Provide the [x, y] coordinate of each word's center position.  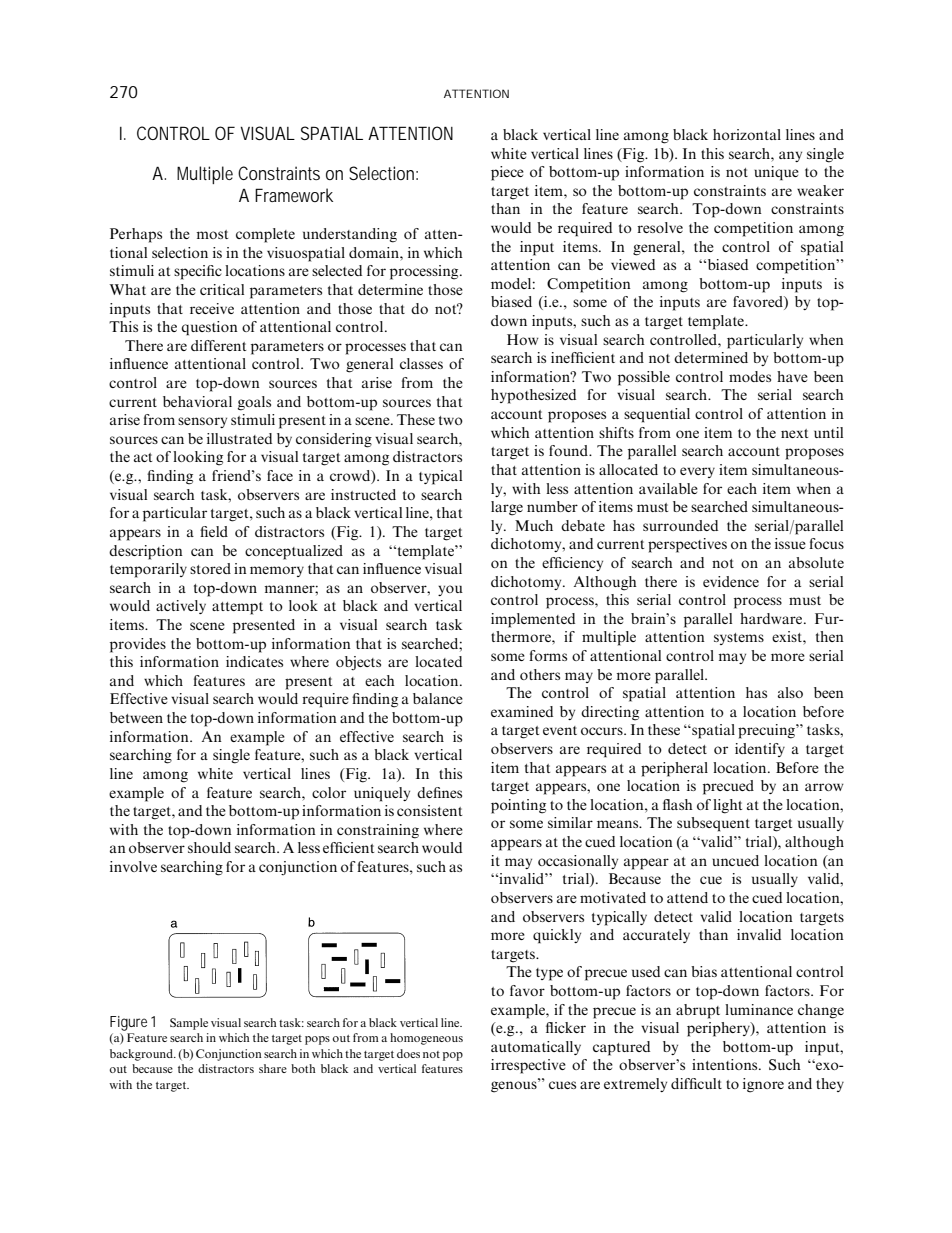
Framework [294, 195]
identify [760, 750]
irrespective [528, 1066]
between [136, 717]
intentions [726, 1064]
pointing [518, 806]
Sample [189, 1024]
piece [507, 173]
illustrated [239, 438]
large [507, 508]
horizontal [747, 134]
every [697, 472]
